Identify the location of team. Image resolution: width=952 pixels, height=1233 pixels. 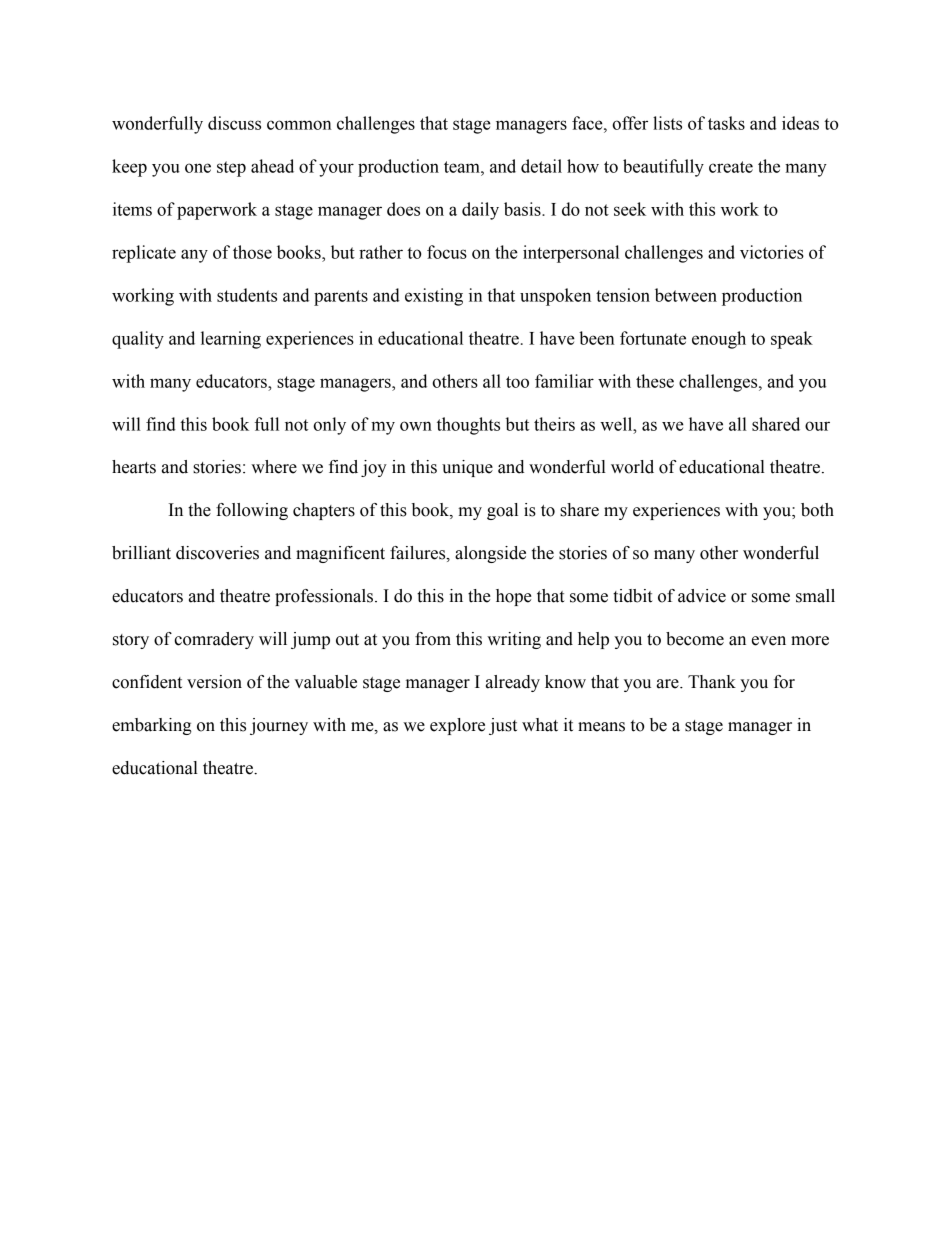
(463, 167).
